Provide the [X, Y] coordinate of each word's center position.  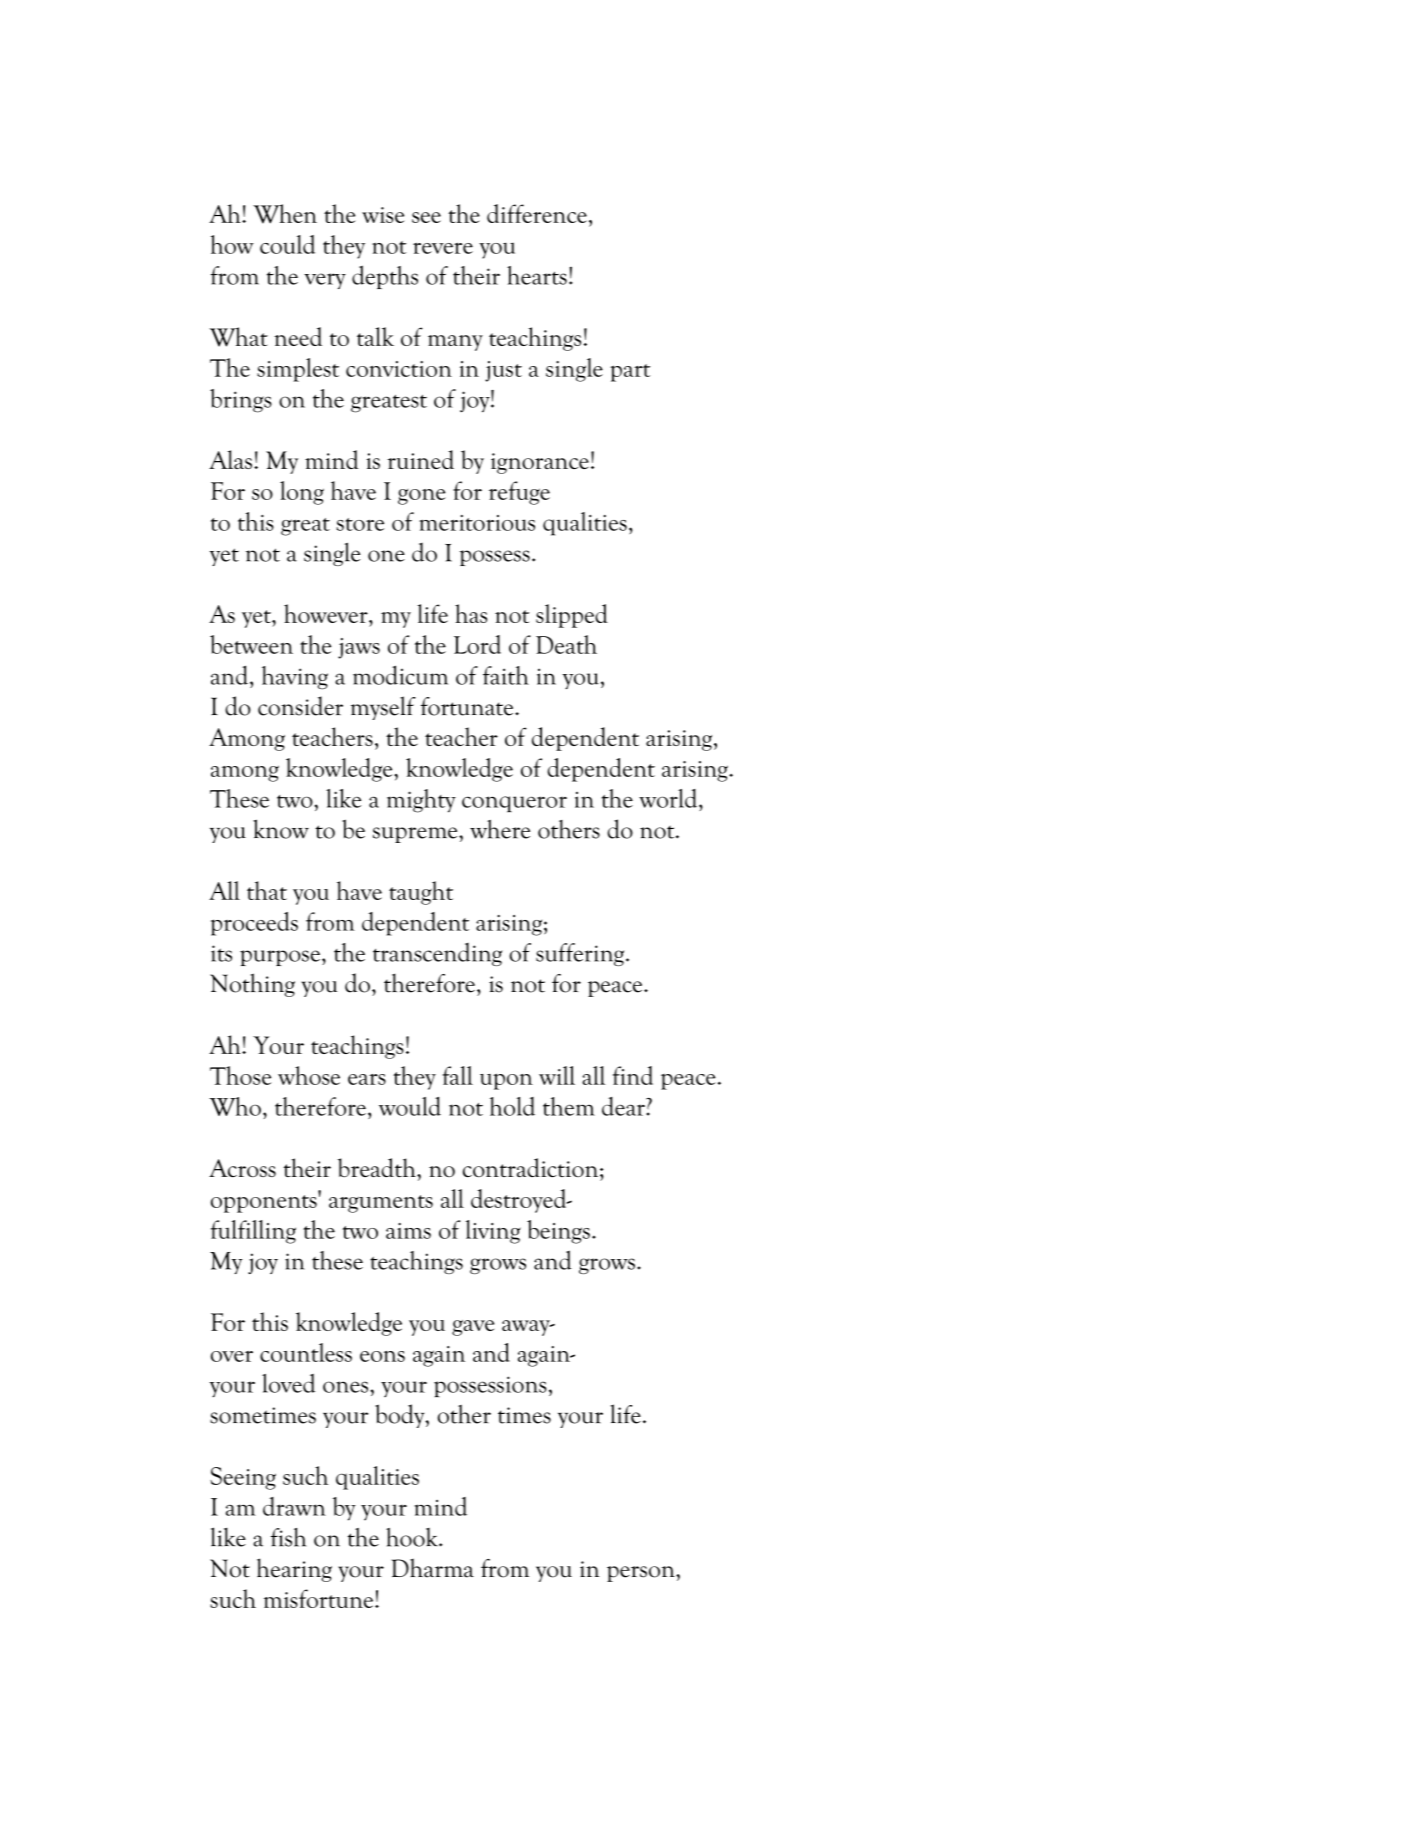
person [642, 1574]
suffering [581, 954]
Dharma [433, 1568]
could [287, 244]
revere [443, 248]
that [267, 890]
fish [288, 1537]
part [630, 373]
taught [421, 893]
